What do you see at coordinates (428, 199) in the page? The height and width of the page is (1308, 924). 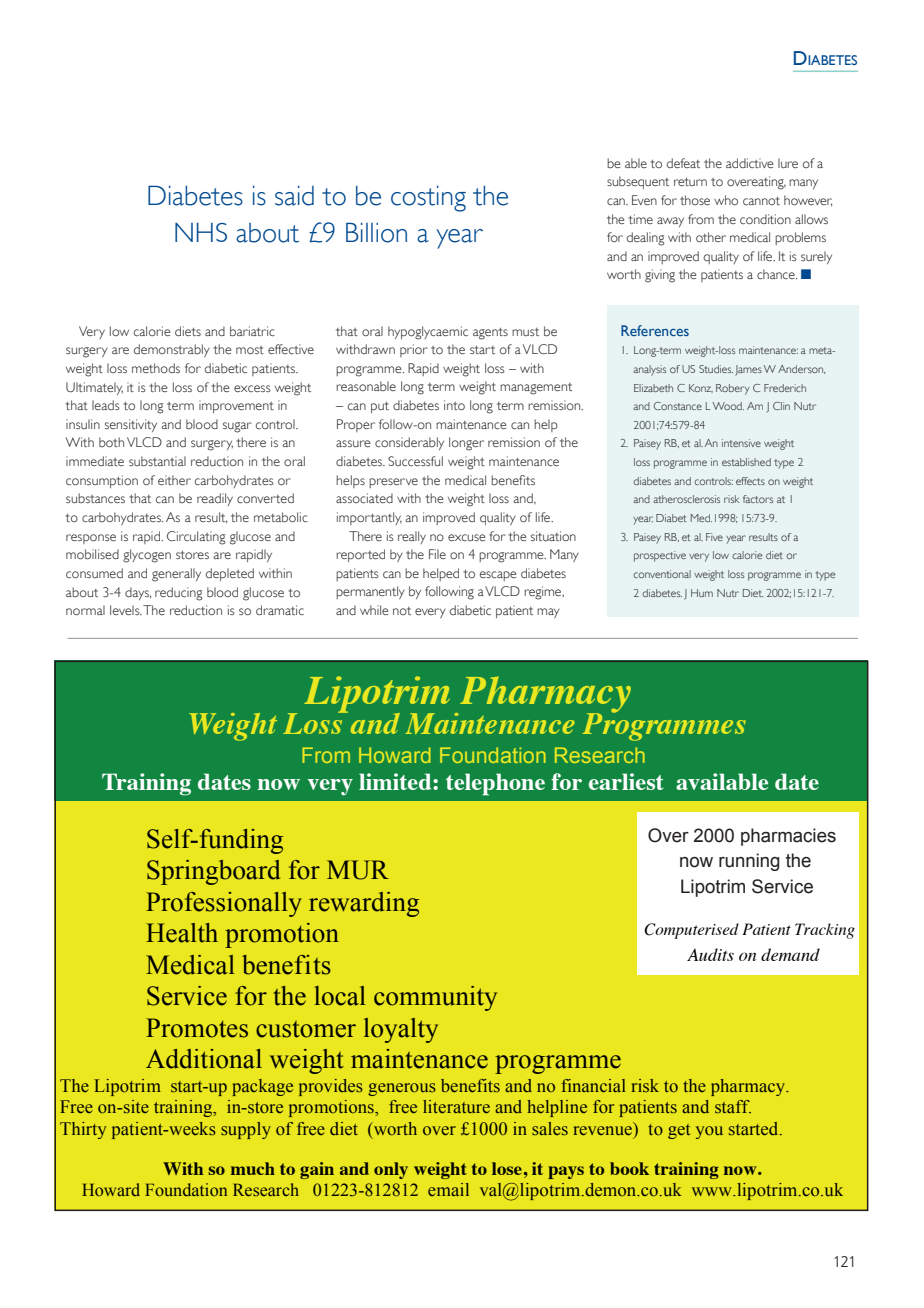 I see `costing` at bounding box center [428, 199].
